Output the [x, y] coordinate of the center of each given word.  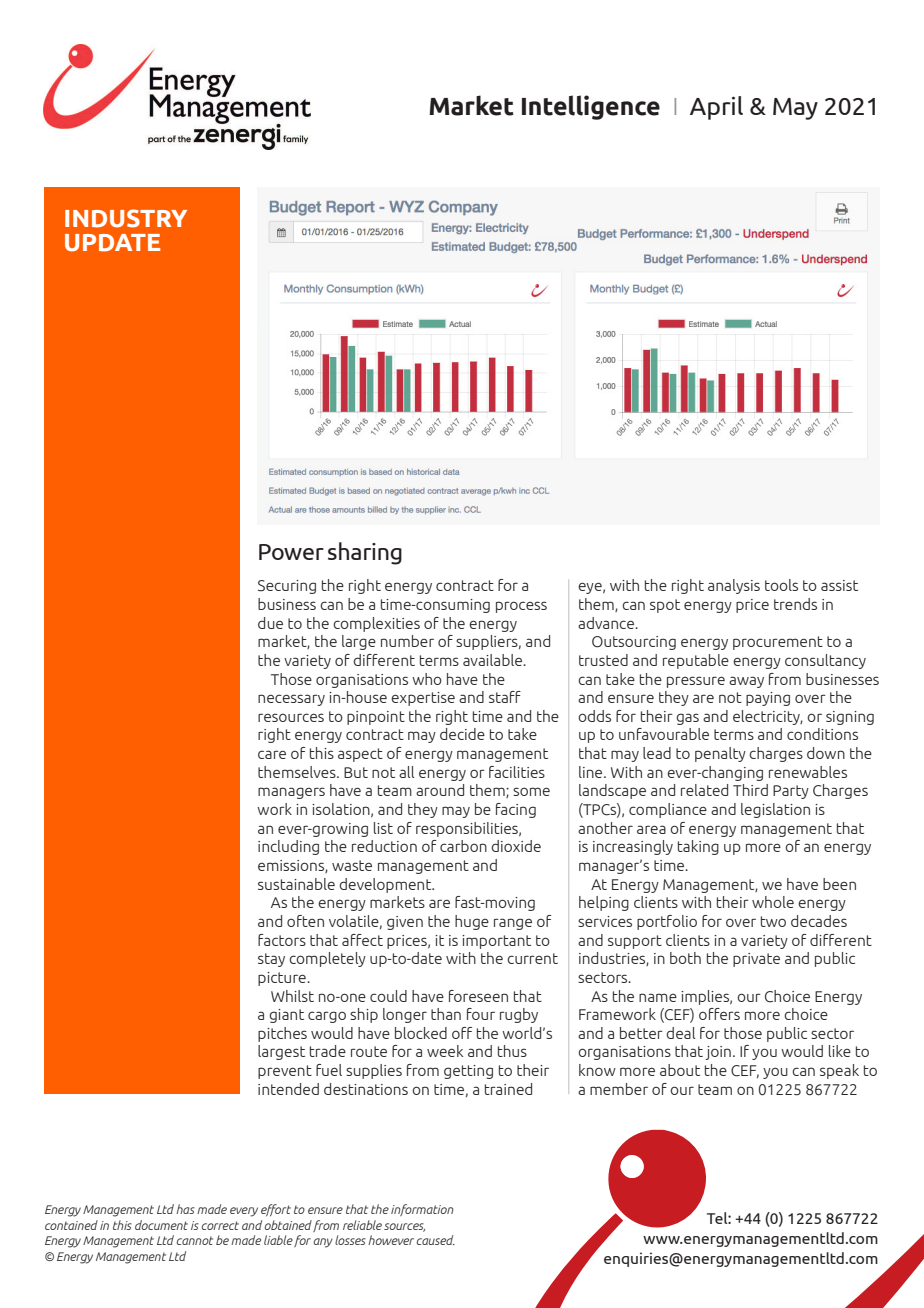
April [716, 108]
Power [291, 552]
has [185, 1209]
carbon [463, 846]
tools [781, 585]
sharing [365, 553]
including [288, 847]
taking [698, 847]
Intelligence [591, 107]
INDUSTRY [126, 218]
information [422, 1210]
